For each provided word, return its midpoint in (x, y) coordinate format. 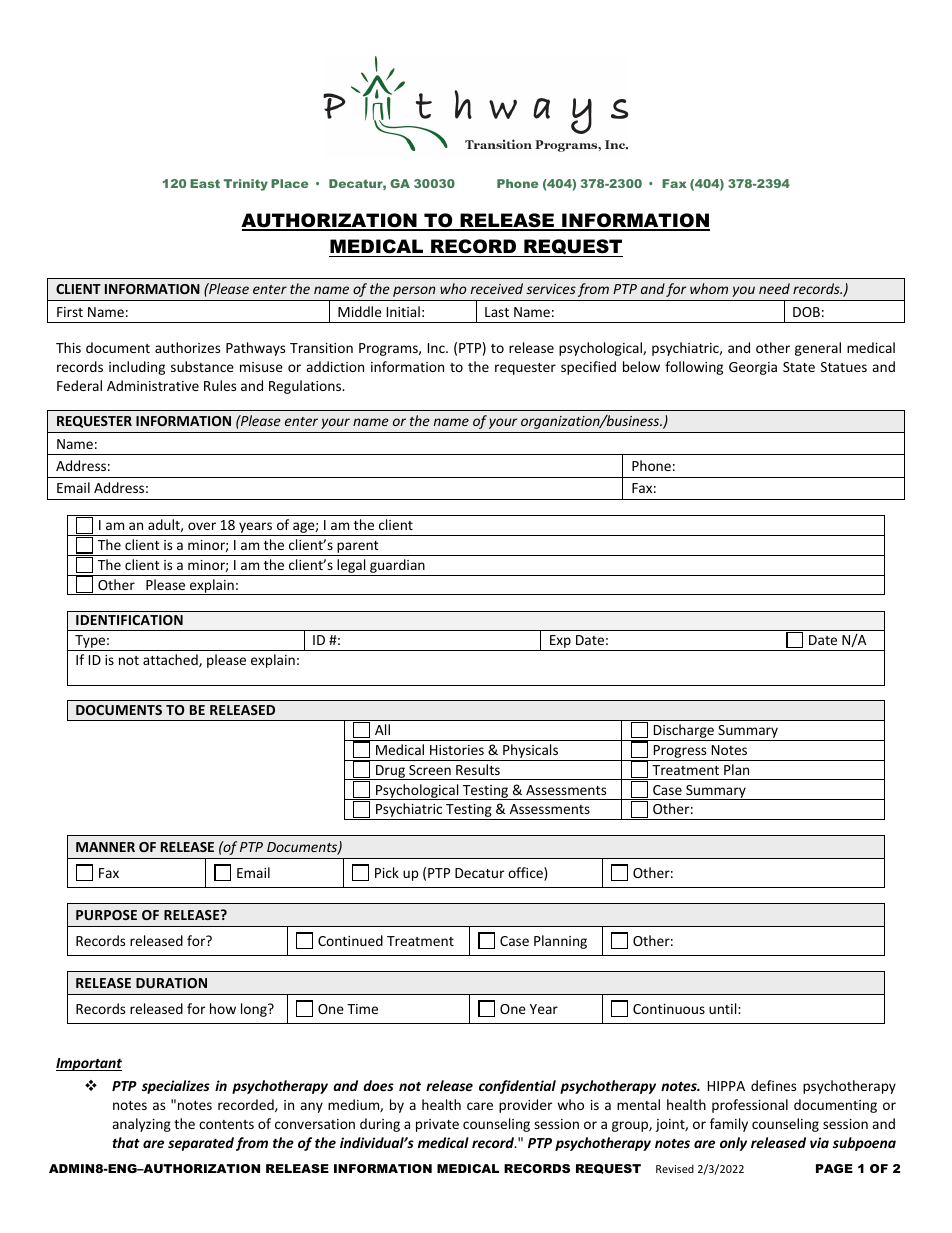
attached (171, 660)
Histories (457, 750)
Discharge (684, 732)
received (497, 288)
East (205, 183)
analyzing (141, 1125)
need (774, 288)
